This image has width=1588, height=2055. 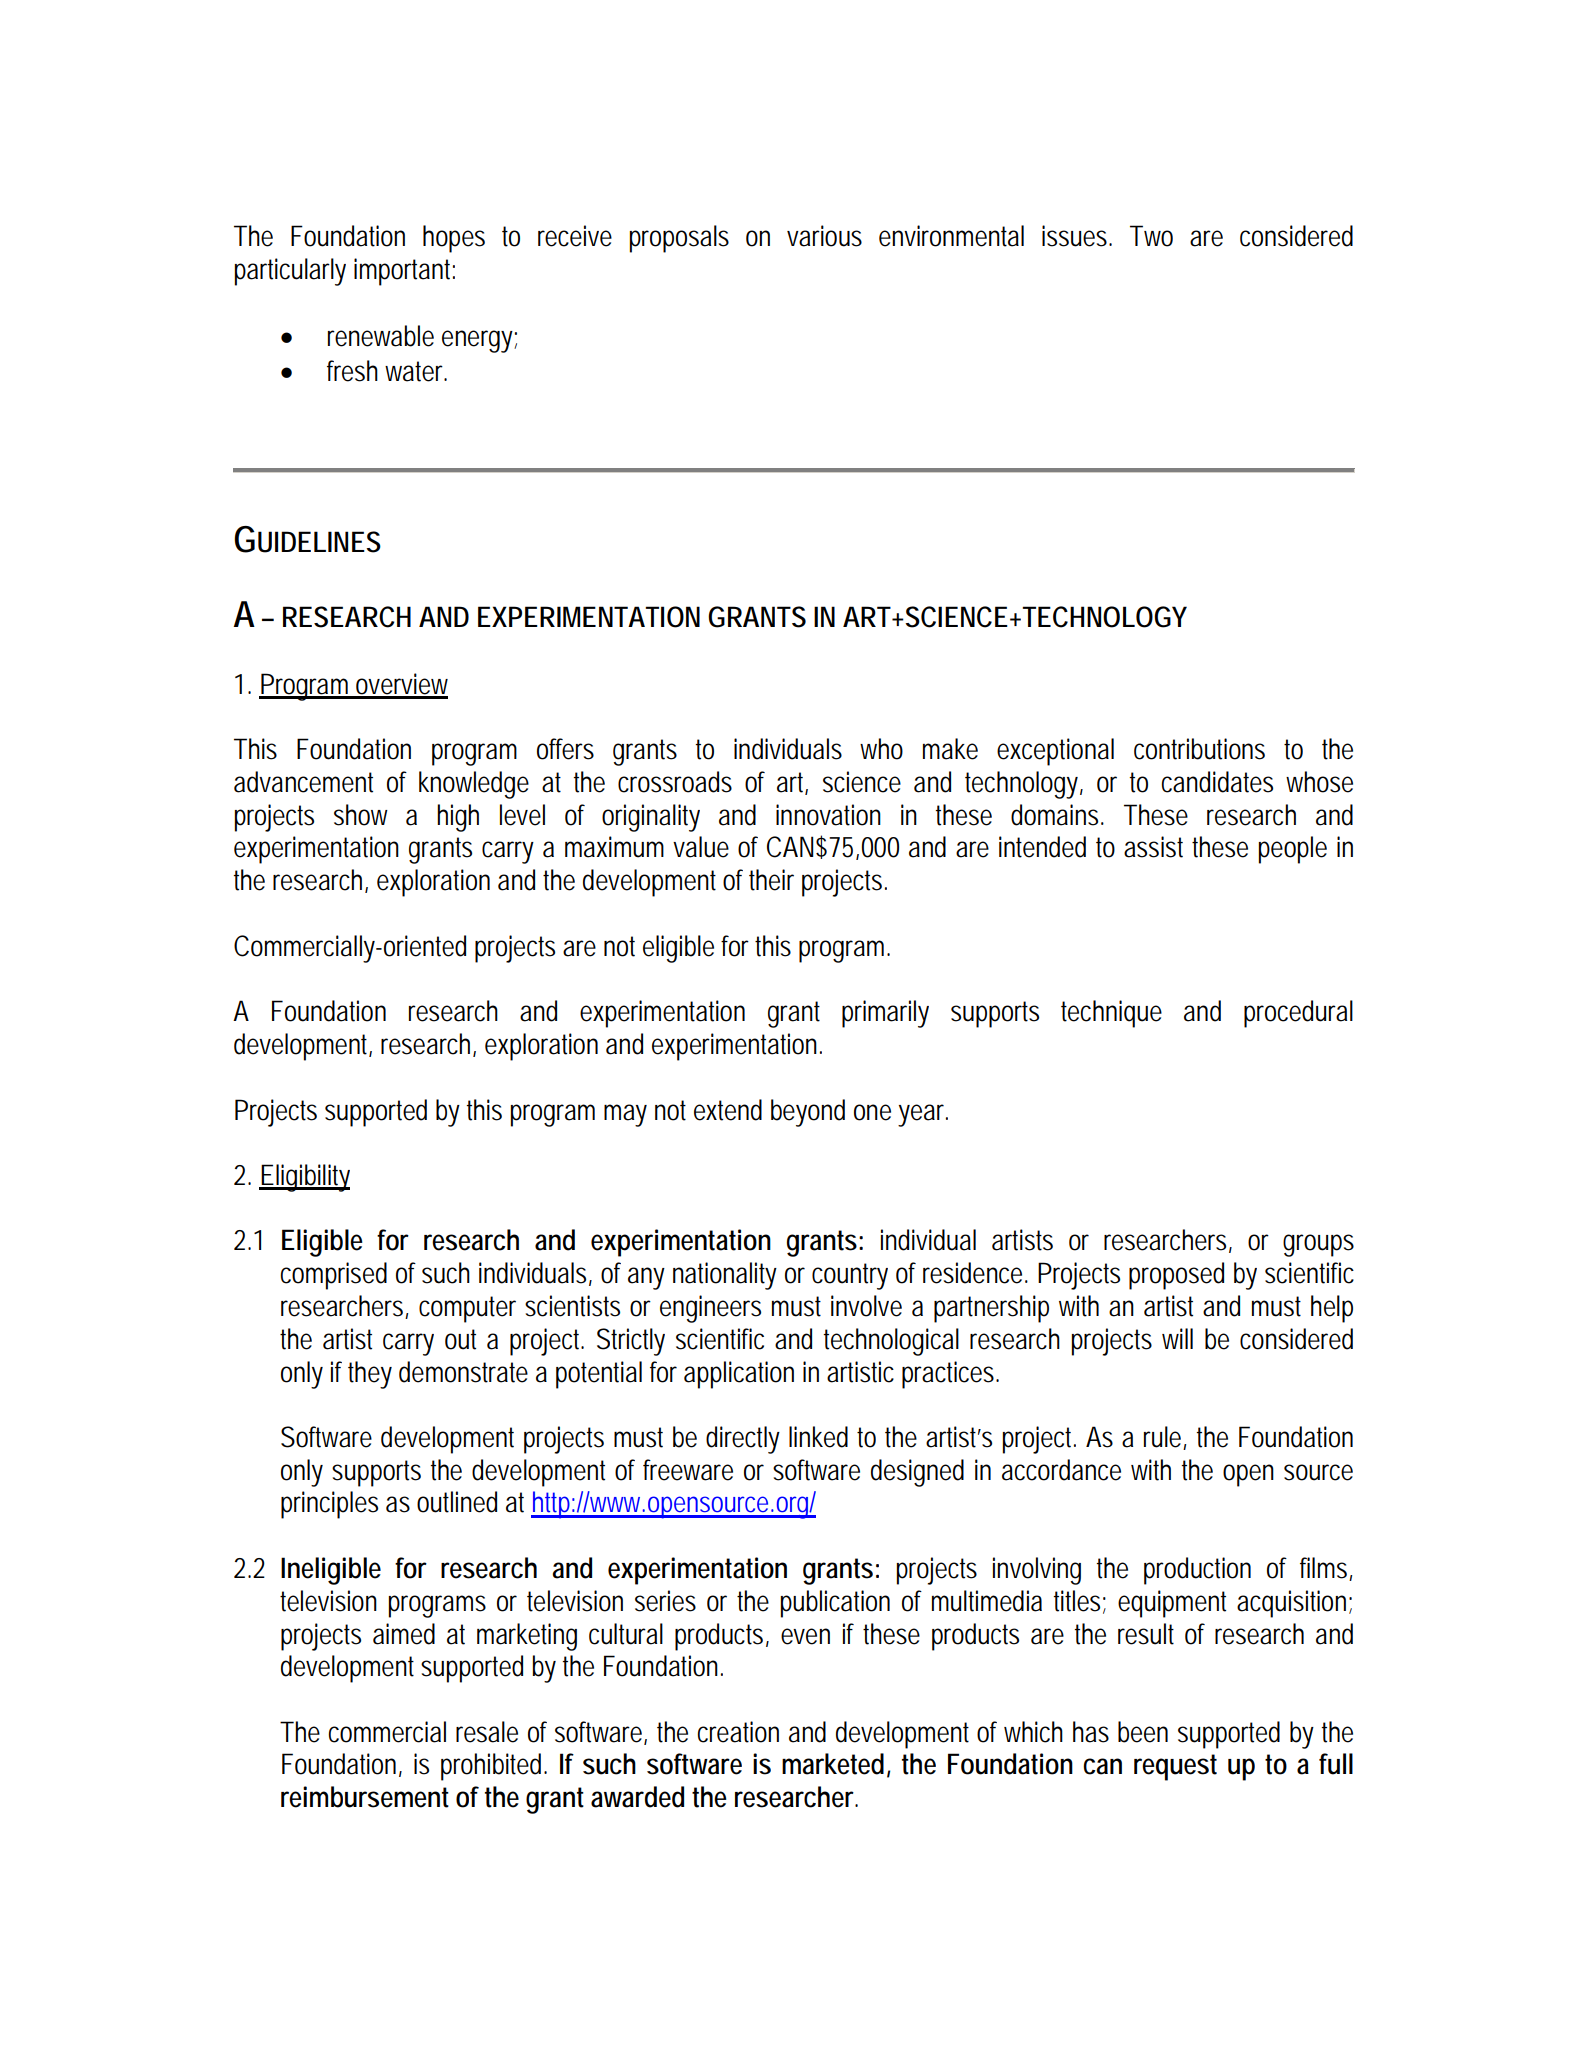 What do you see at coordinates (404, 272) in the image?
I see `important` at bounding box center [404, 272].
